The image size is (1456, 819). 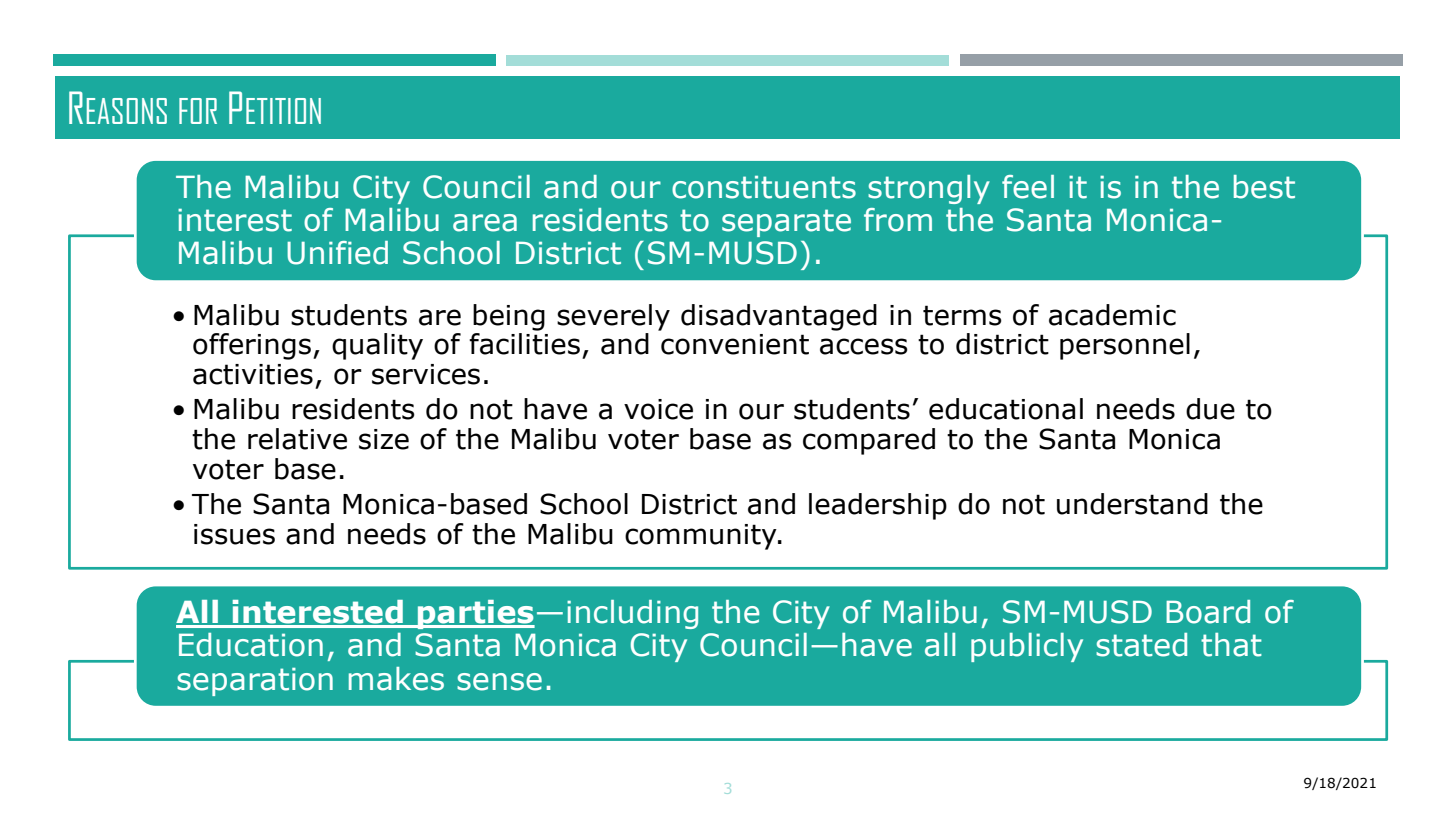 I want to click on voice, so click(x=658, y=409).
